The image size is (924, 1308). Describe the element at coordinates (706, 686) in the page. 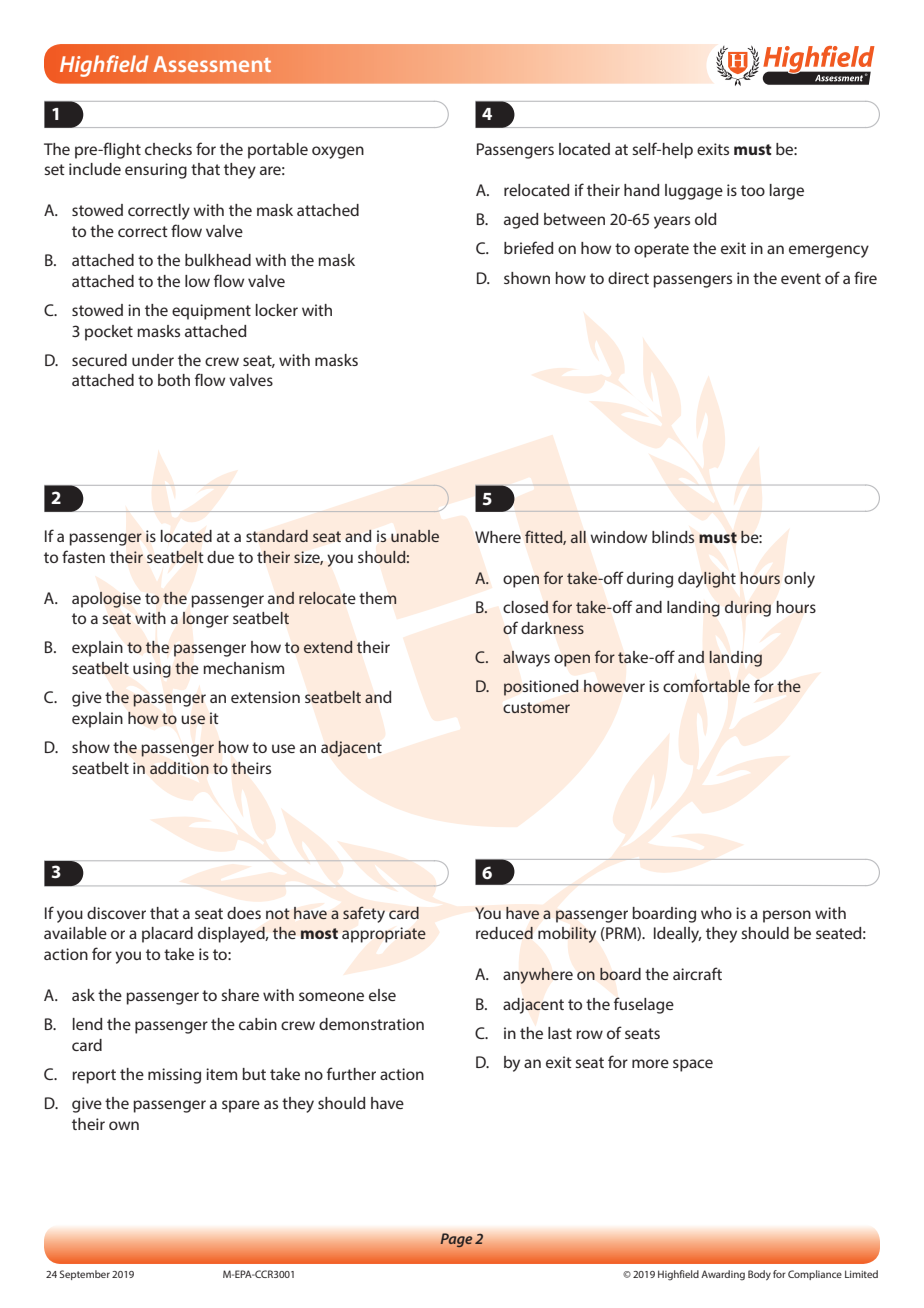

I see `comfortable` at that location.
